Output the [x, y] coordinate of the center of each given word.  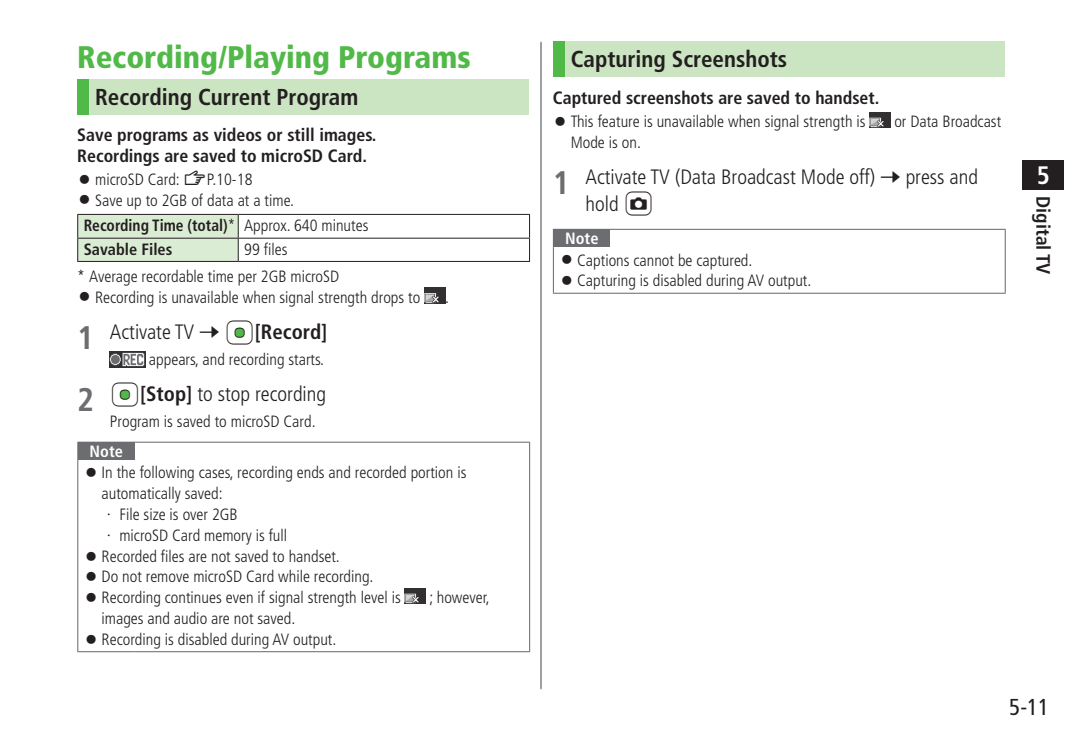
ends [310, 472]
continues [193, 597]
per [247, 279]
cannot [654, 261]
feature [618, 120]
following [167, 473]
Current [234, 96]
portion [432, 474]
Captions [603, 262]
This [582, 121]
